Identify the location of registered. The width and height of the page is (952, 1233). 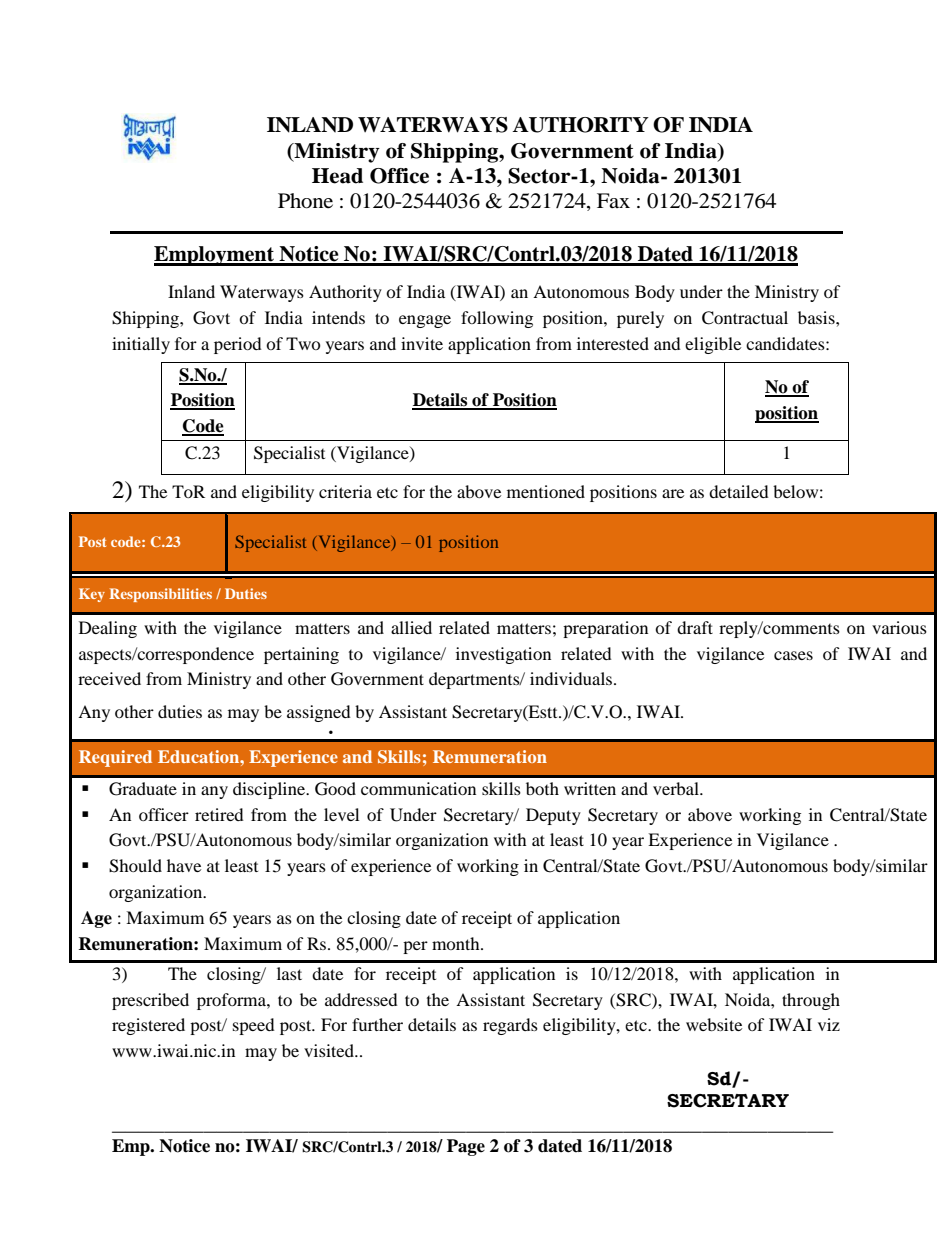
(148, 1026).
